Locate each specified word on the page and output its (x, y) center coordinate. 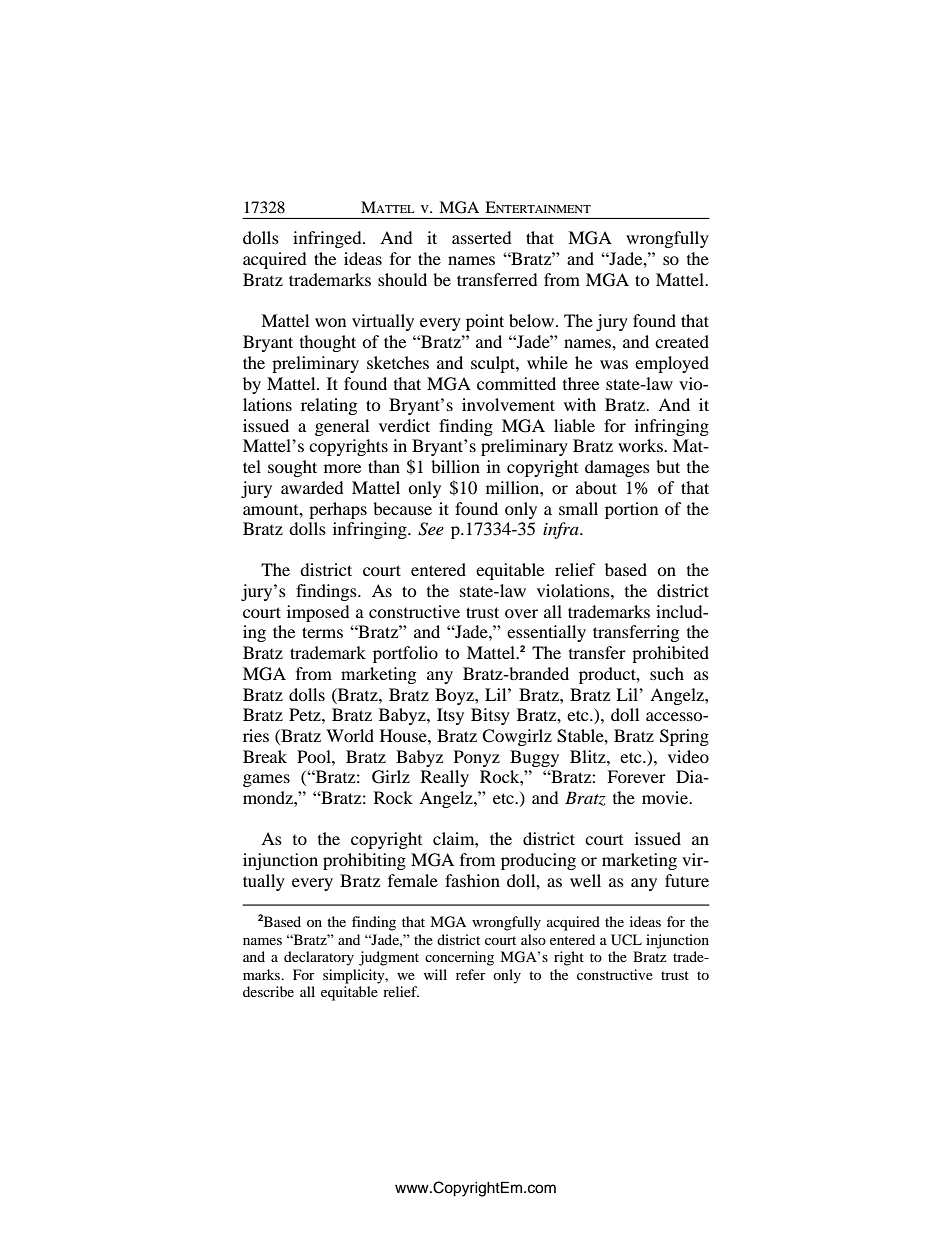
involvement (508, 404)
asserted (482, 237)
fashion (472, 880)
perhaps (338, 510)
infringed (328, 239)
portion (631, 510)
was (614, 364)
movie (666, 797)
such (667, 673)
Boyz (455, 696)
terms (322, 632)
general (342, 427)
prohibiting (364, 861)
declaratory (319, 958)
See (431, 529)
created (682, 341)
